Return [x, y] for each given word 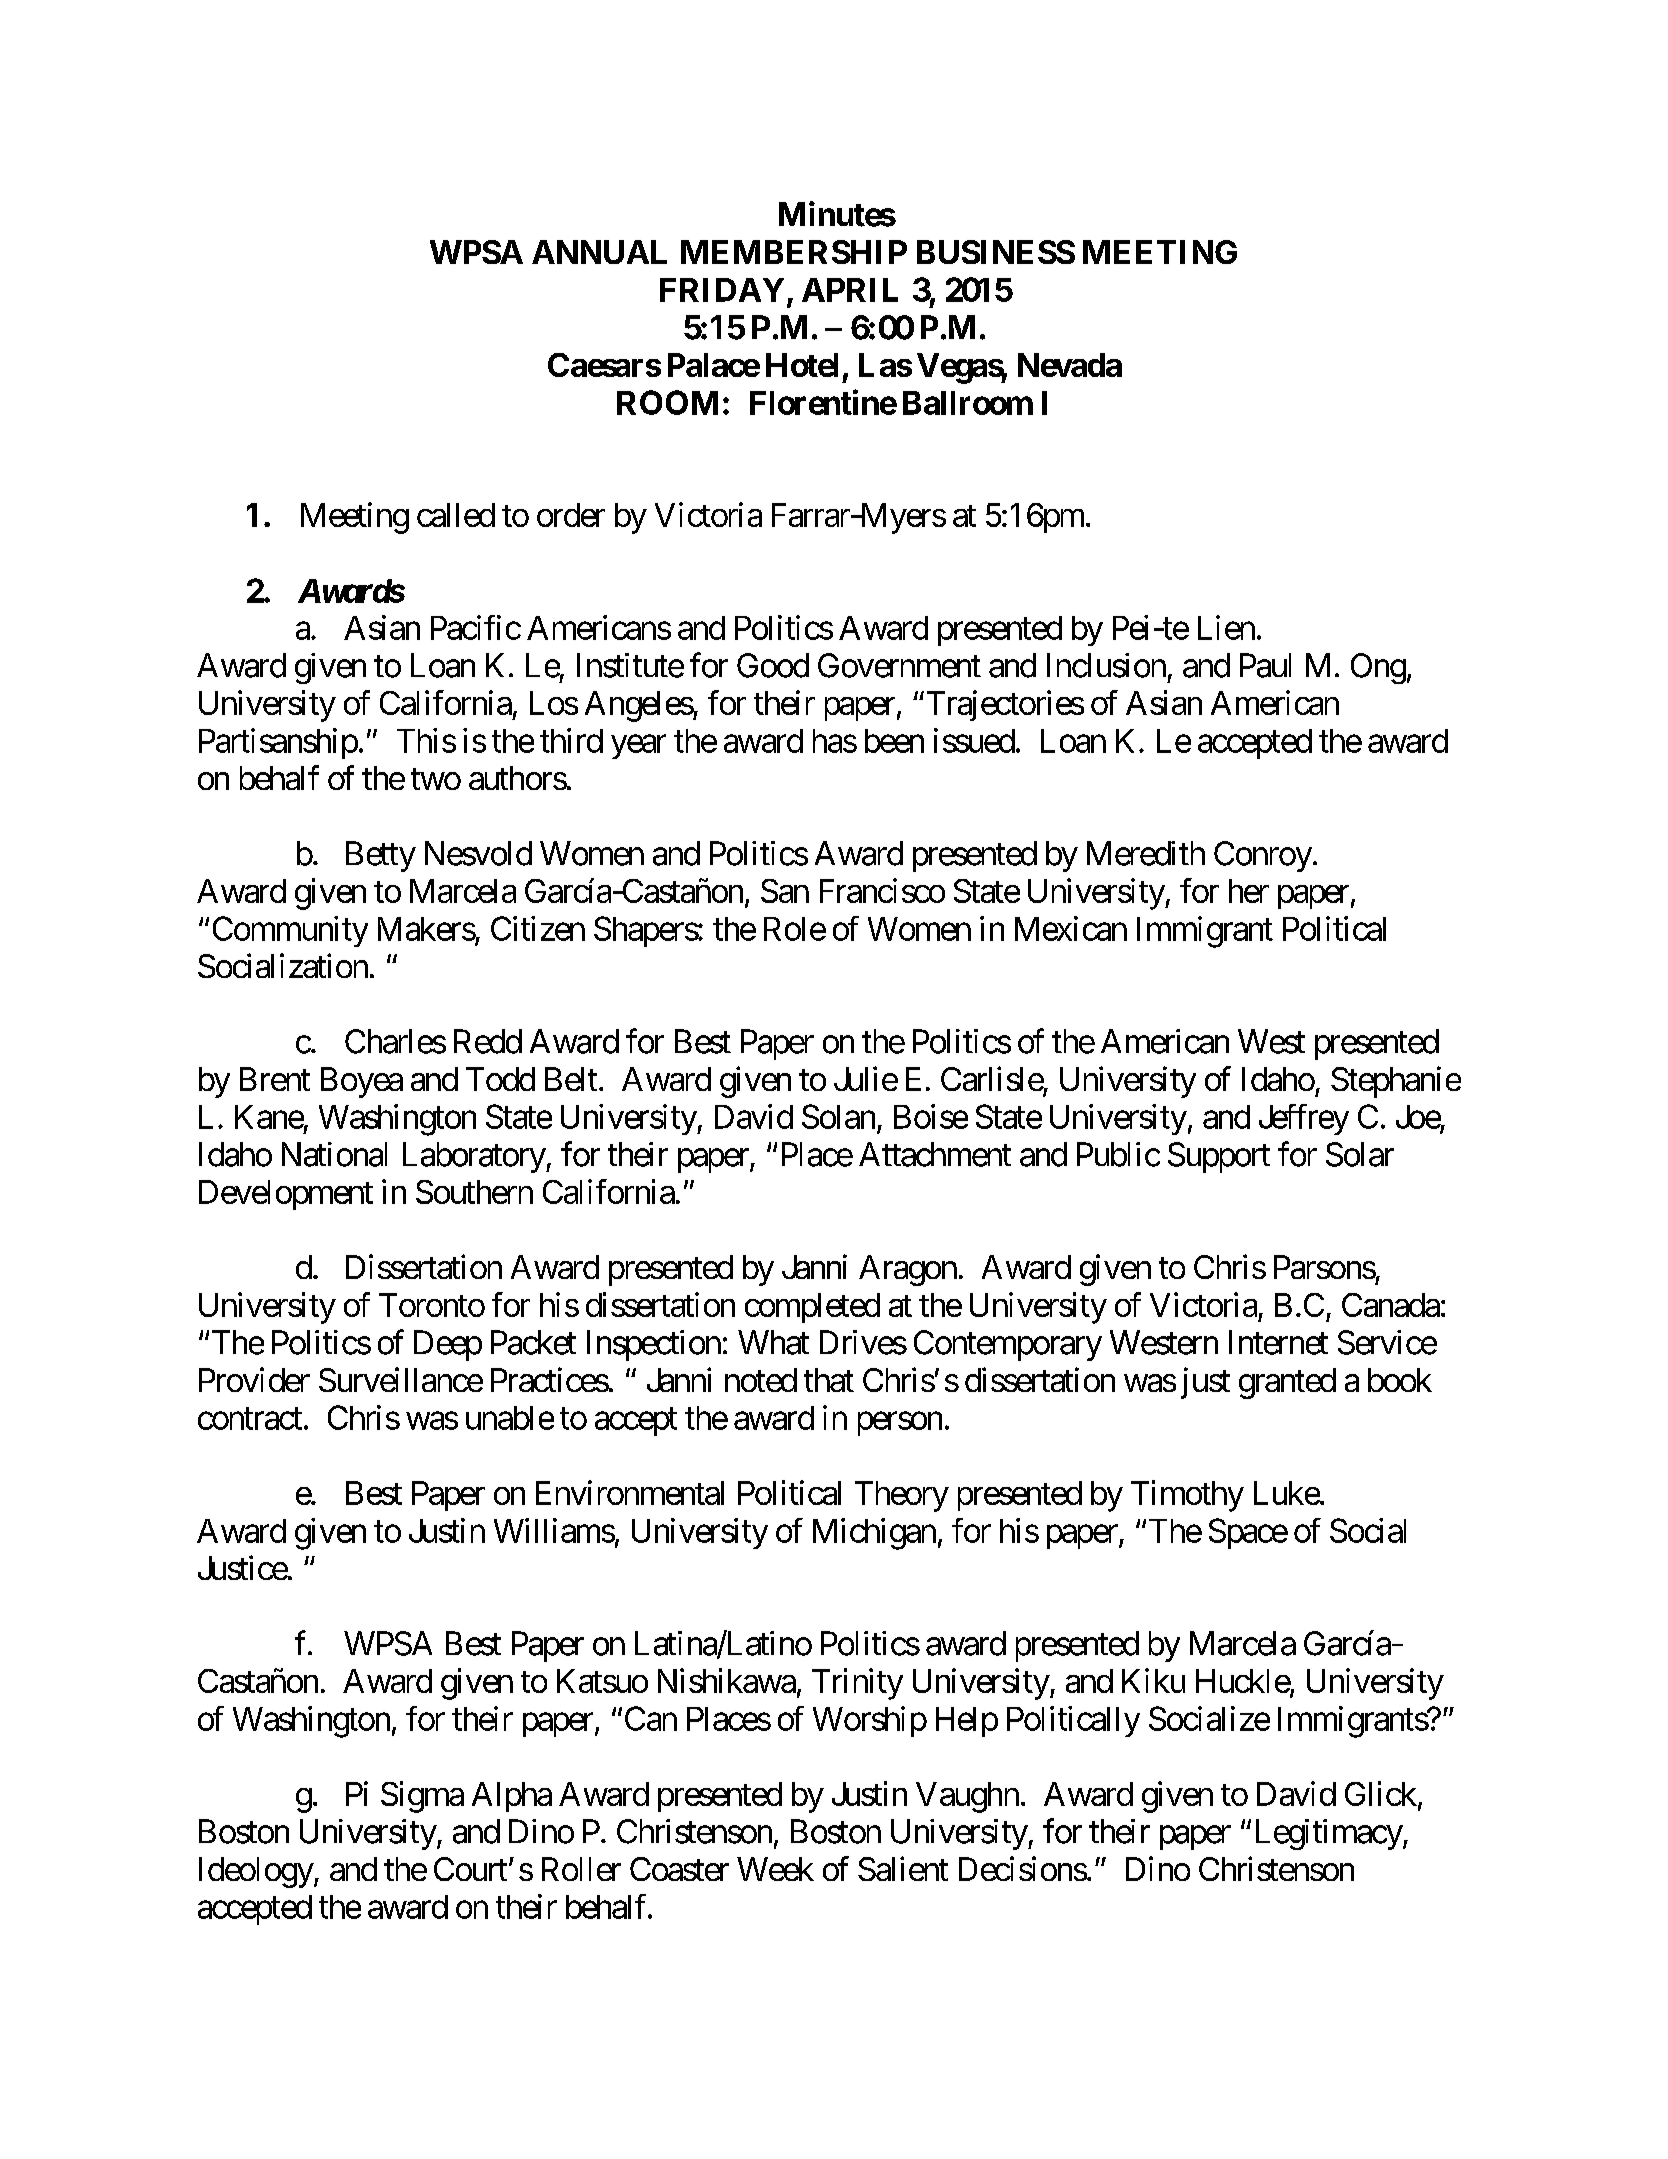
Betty [381, 856]
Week [775, 1869]
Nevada [1070, 365]
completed [812, 1308]
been [894, 741]
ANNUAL [599, 252]
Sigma [422, 1797]
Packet [533, 1342]
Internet [1278, 1342]
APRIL [850, 290]
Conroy [1263, 856]
